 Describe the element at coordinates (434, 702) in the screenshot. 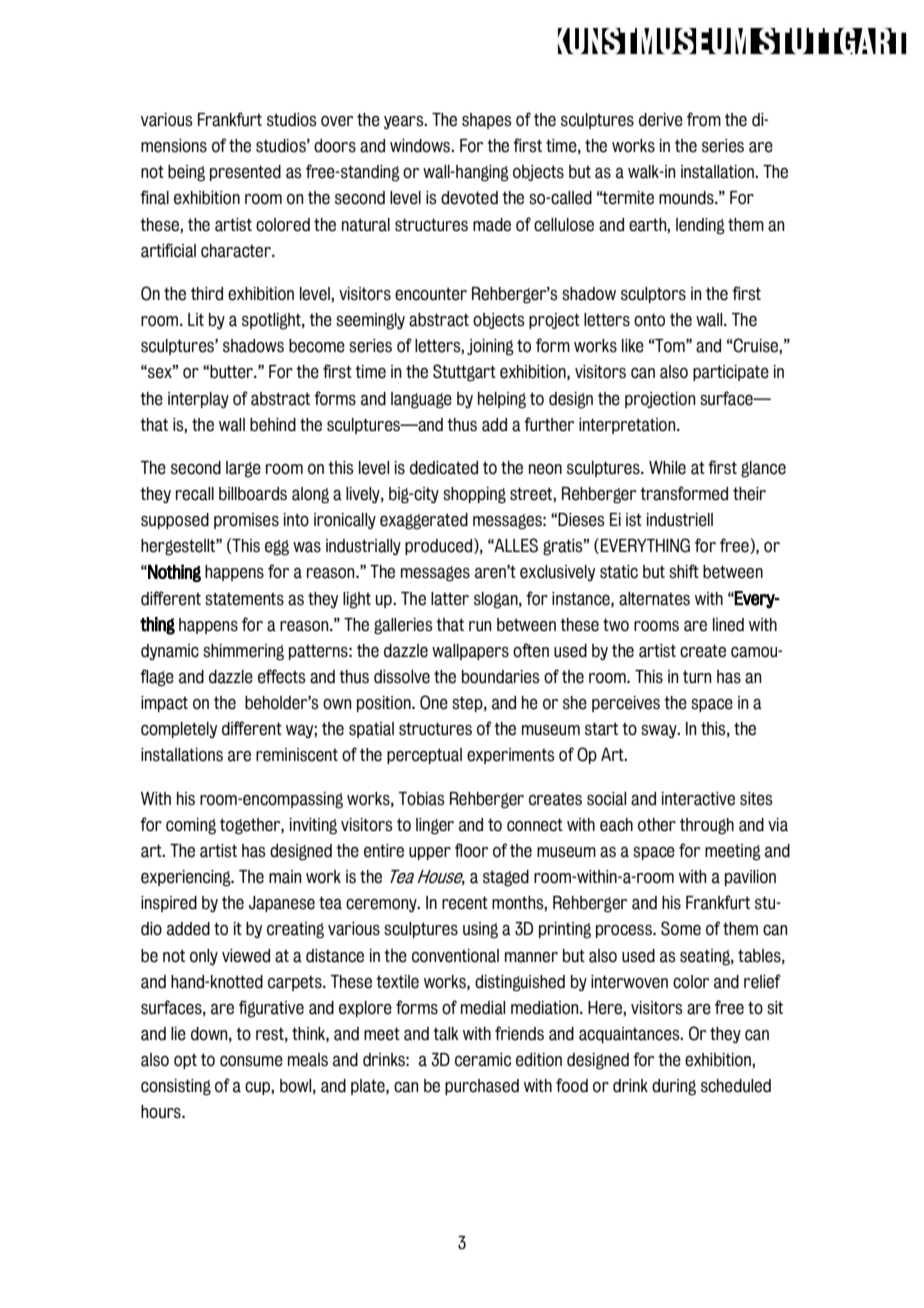

I see `One` at that location.
